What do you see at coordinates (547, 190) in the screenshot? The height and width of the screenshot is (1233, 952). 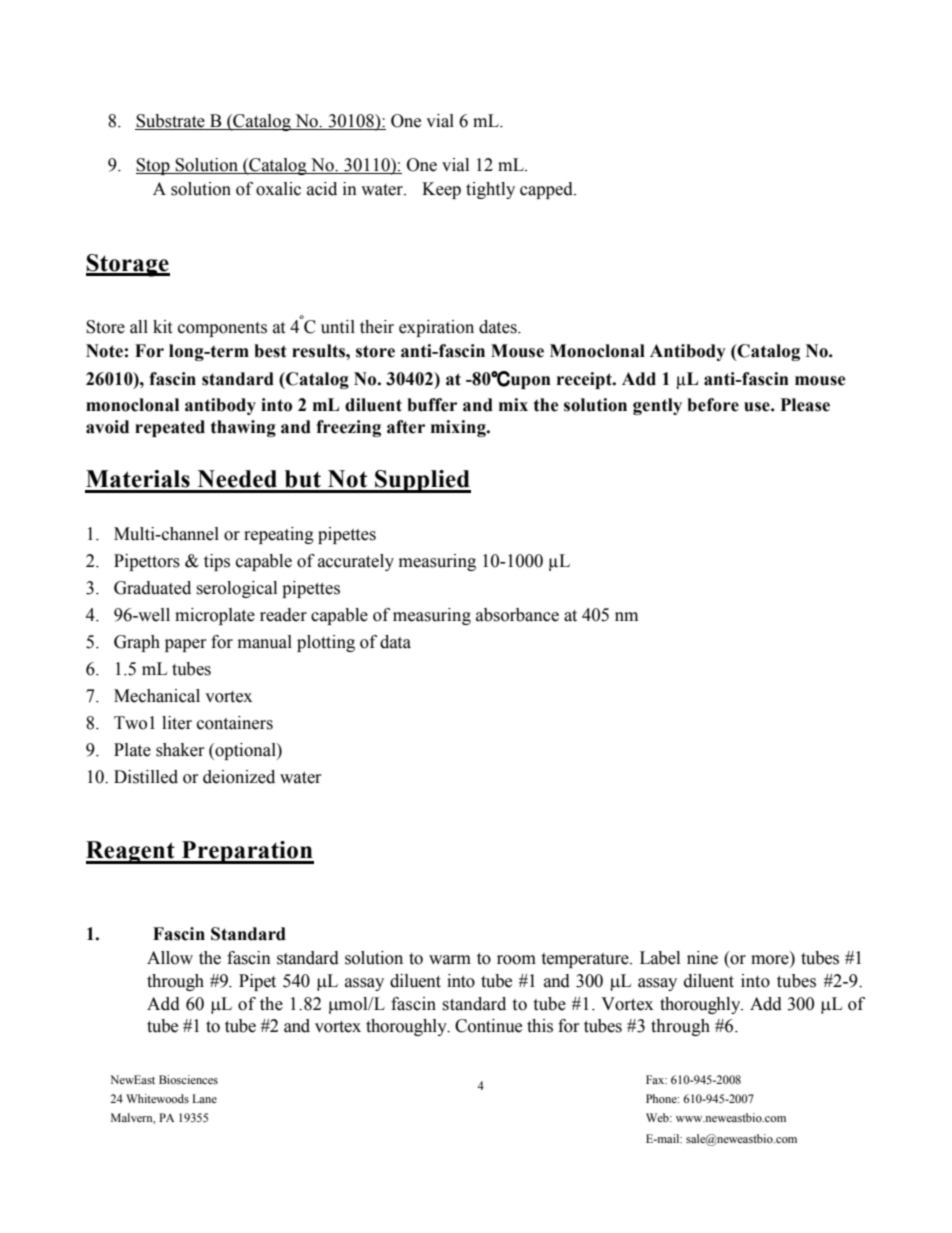 I see `capped` at bounding box center [547, 190].
